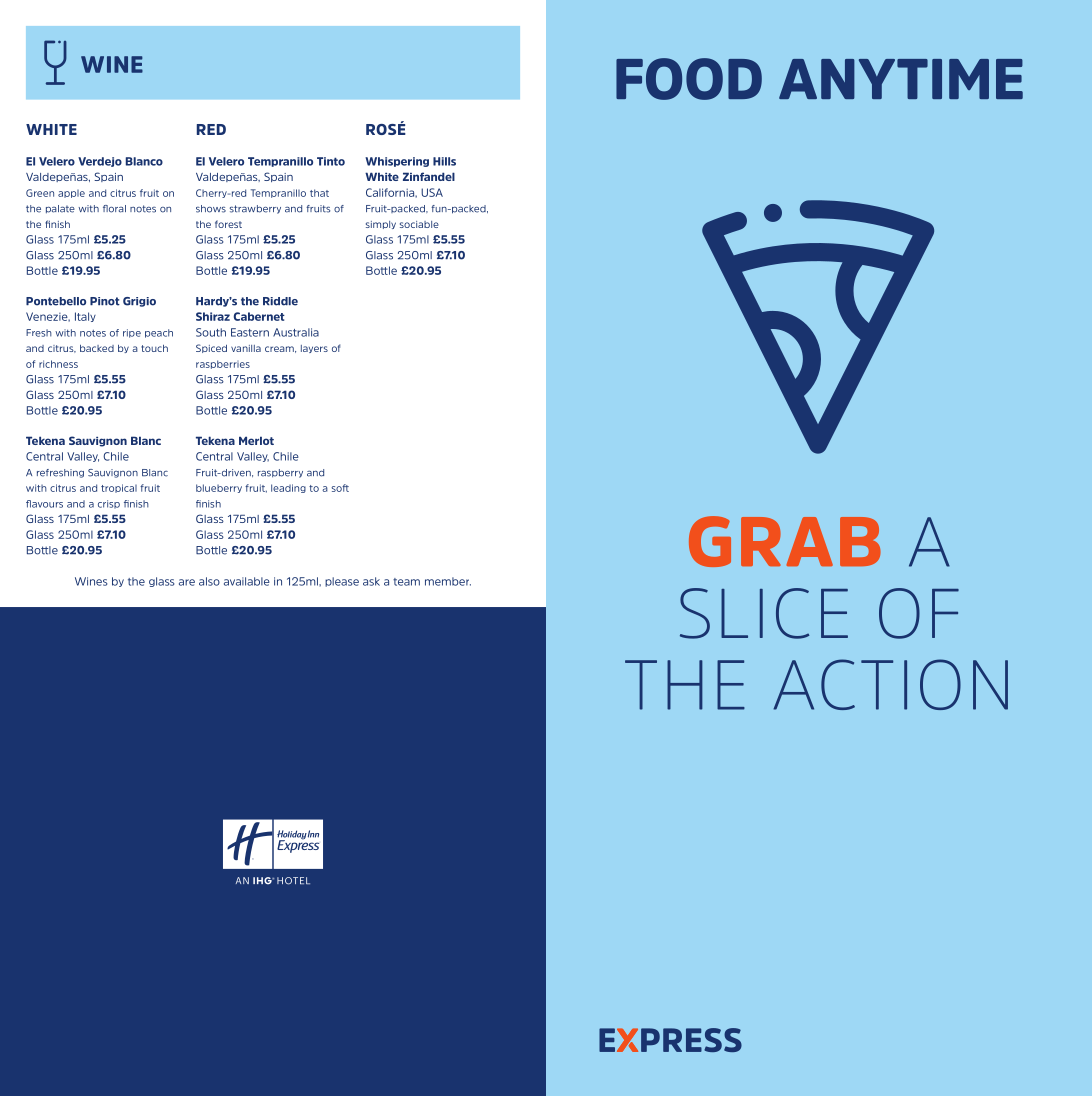 The image size is (1092, 1096). I want to click on are, so click(187, 582).
